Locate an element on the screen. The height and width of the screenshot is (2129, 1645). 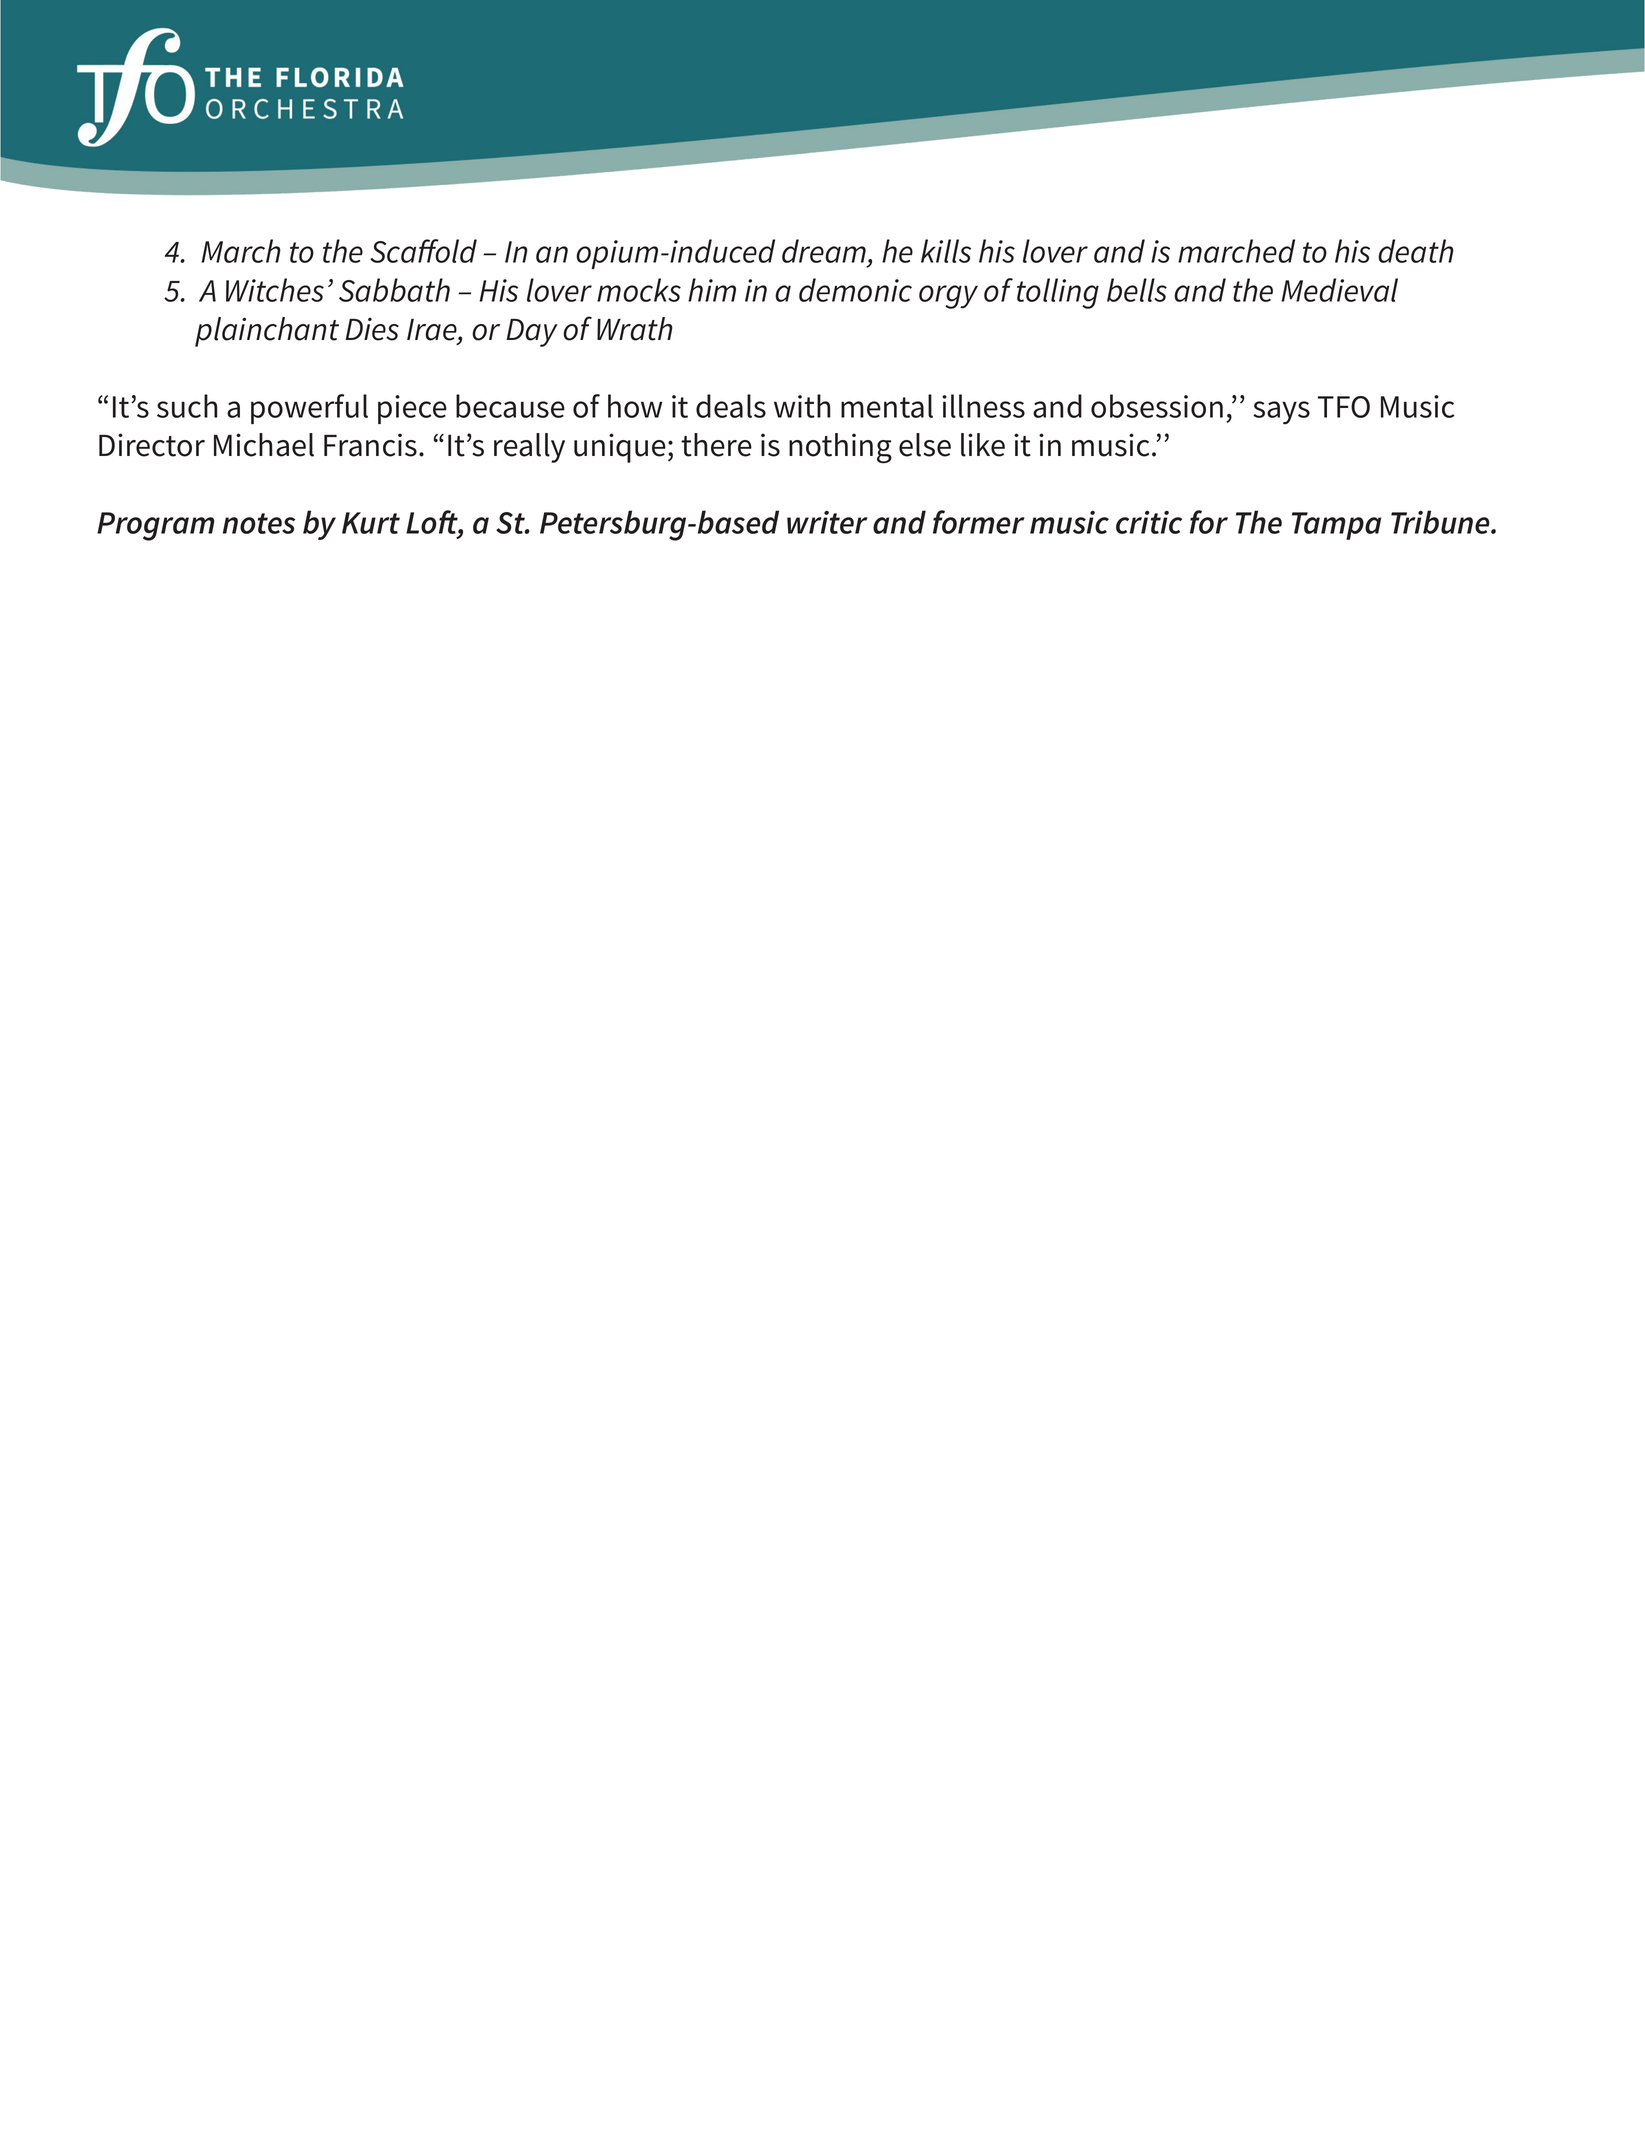
notes is located at coordinates (259, 523).
